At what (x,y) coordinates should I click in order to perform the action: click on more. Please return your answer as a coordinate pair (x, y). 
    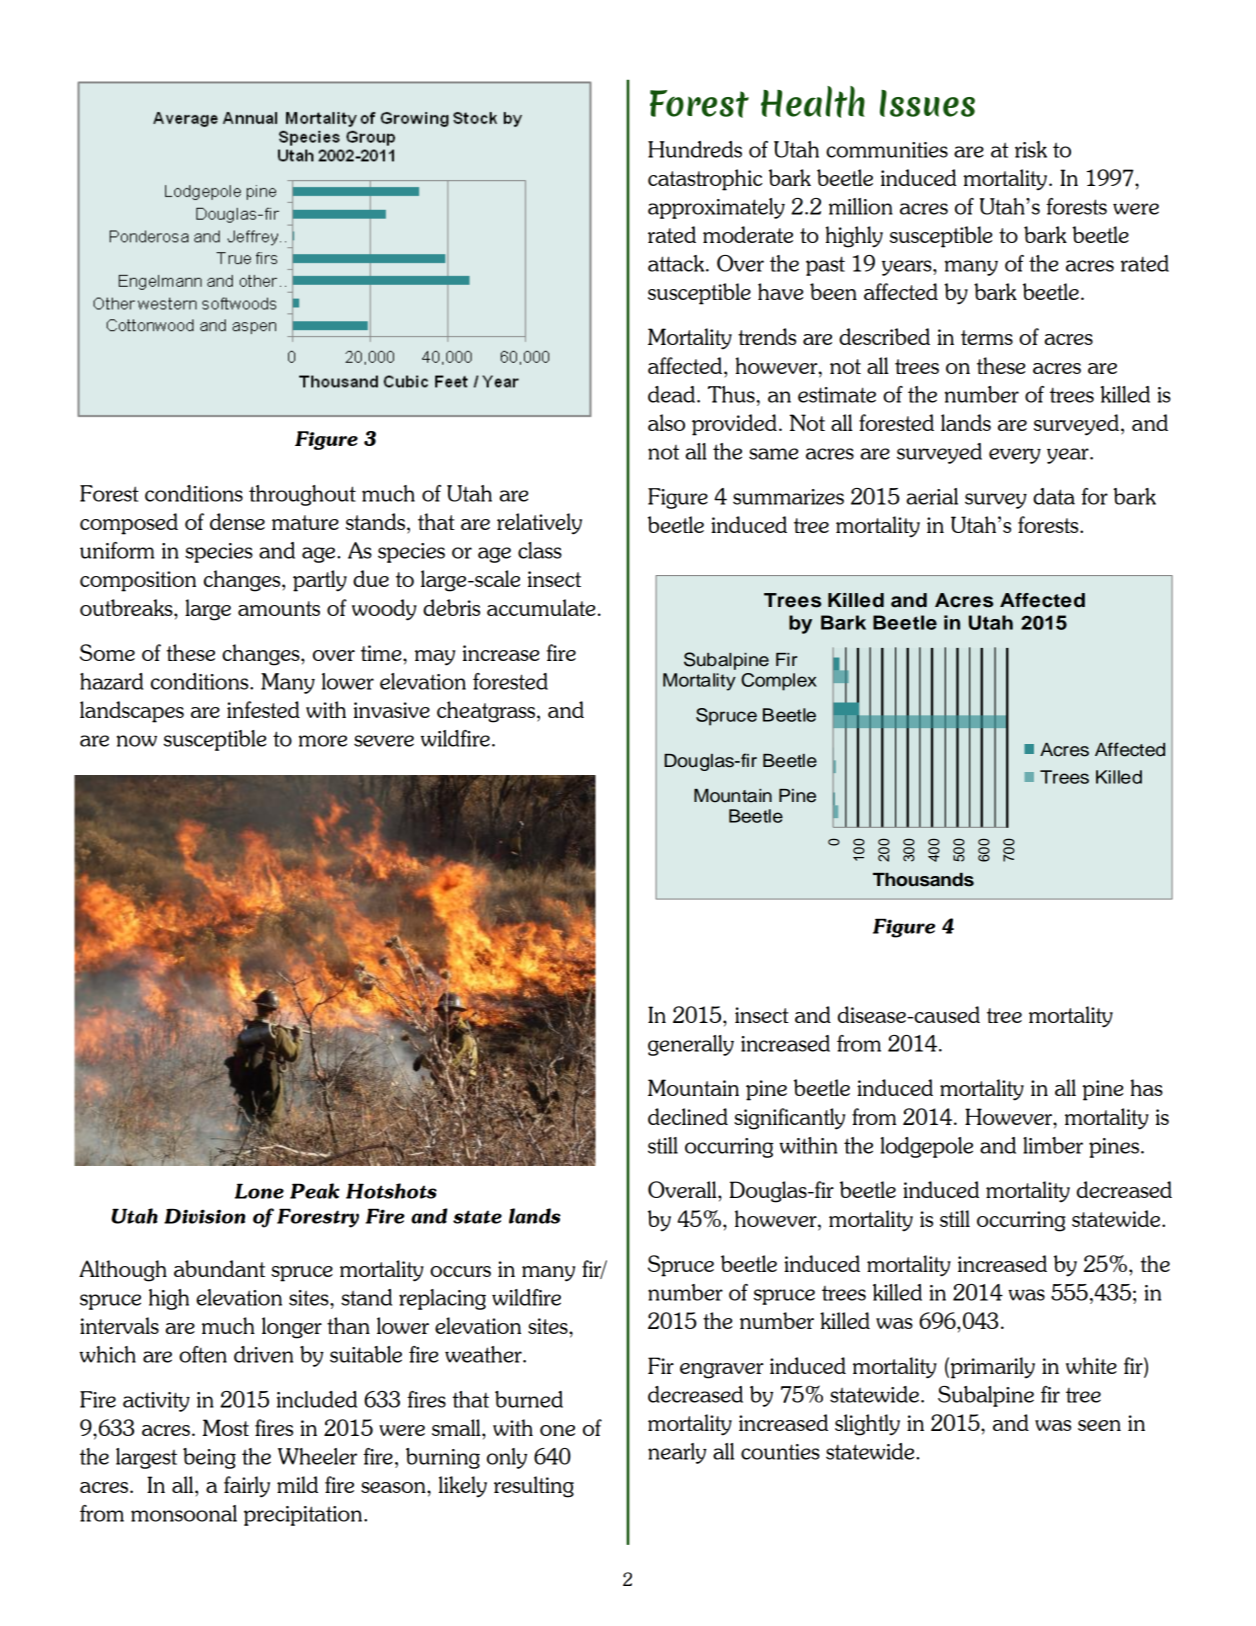
    Looking at the image, I should click on (323, 741).
